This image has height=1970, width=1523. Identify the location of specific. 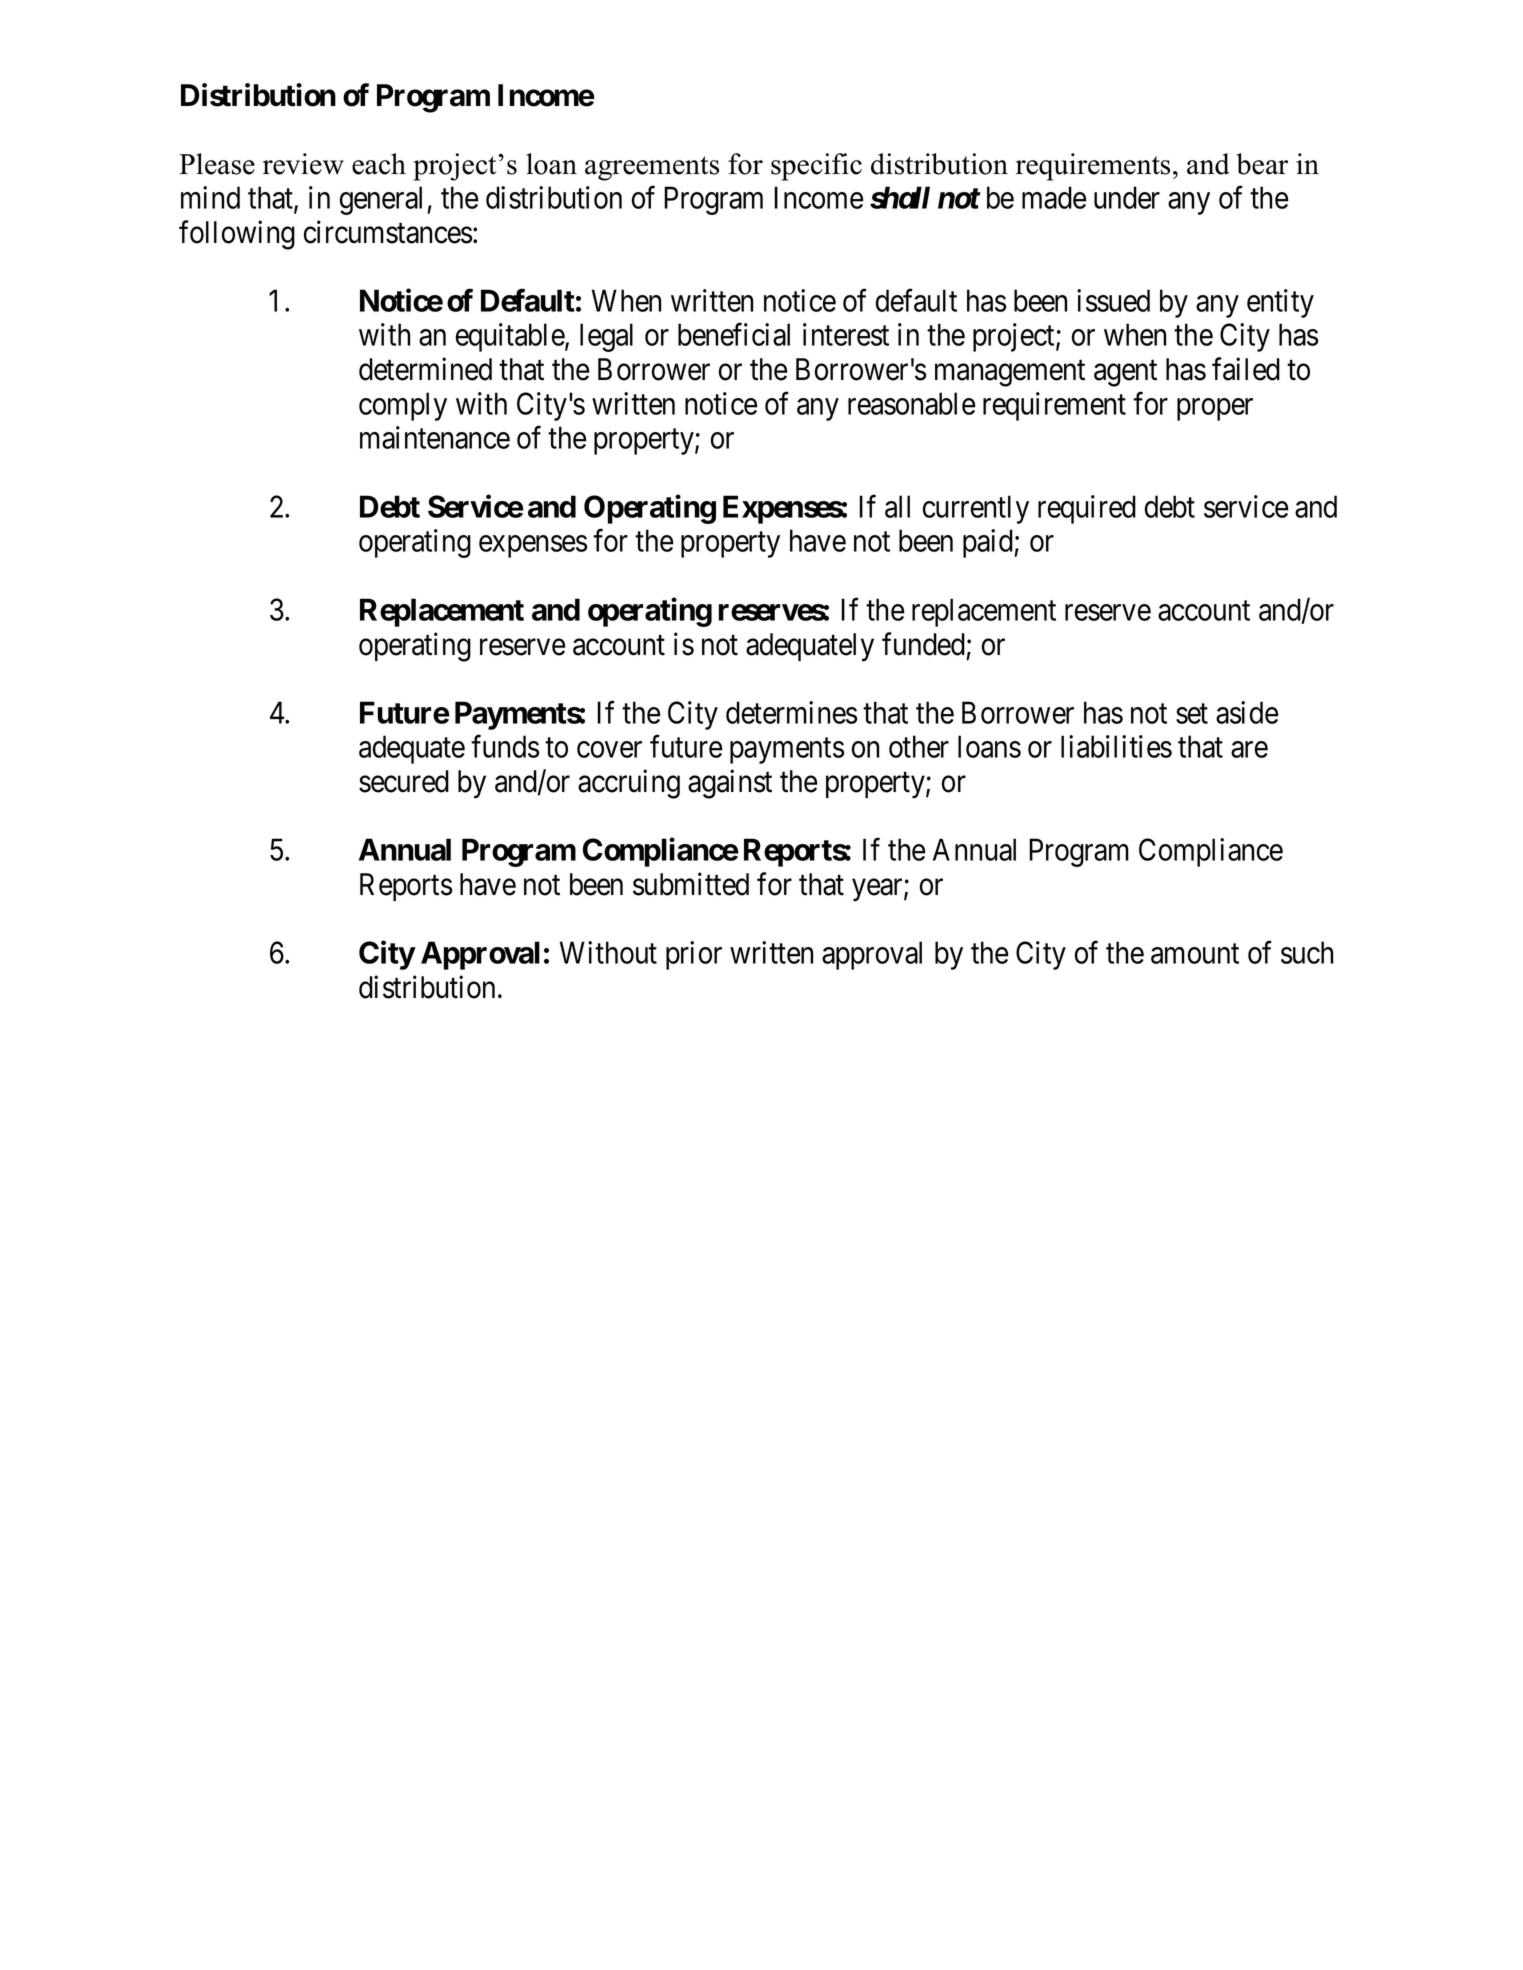
(816, 167).
